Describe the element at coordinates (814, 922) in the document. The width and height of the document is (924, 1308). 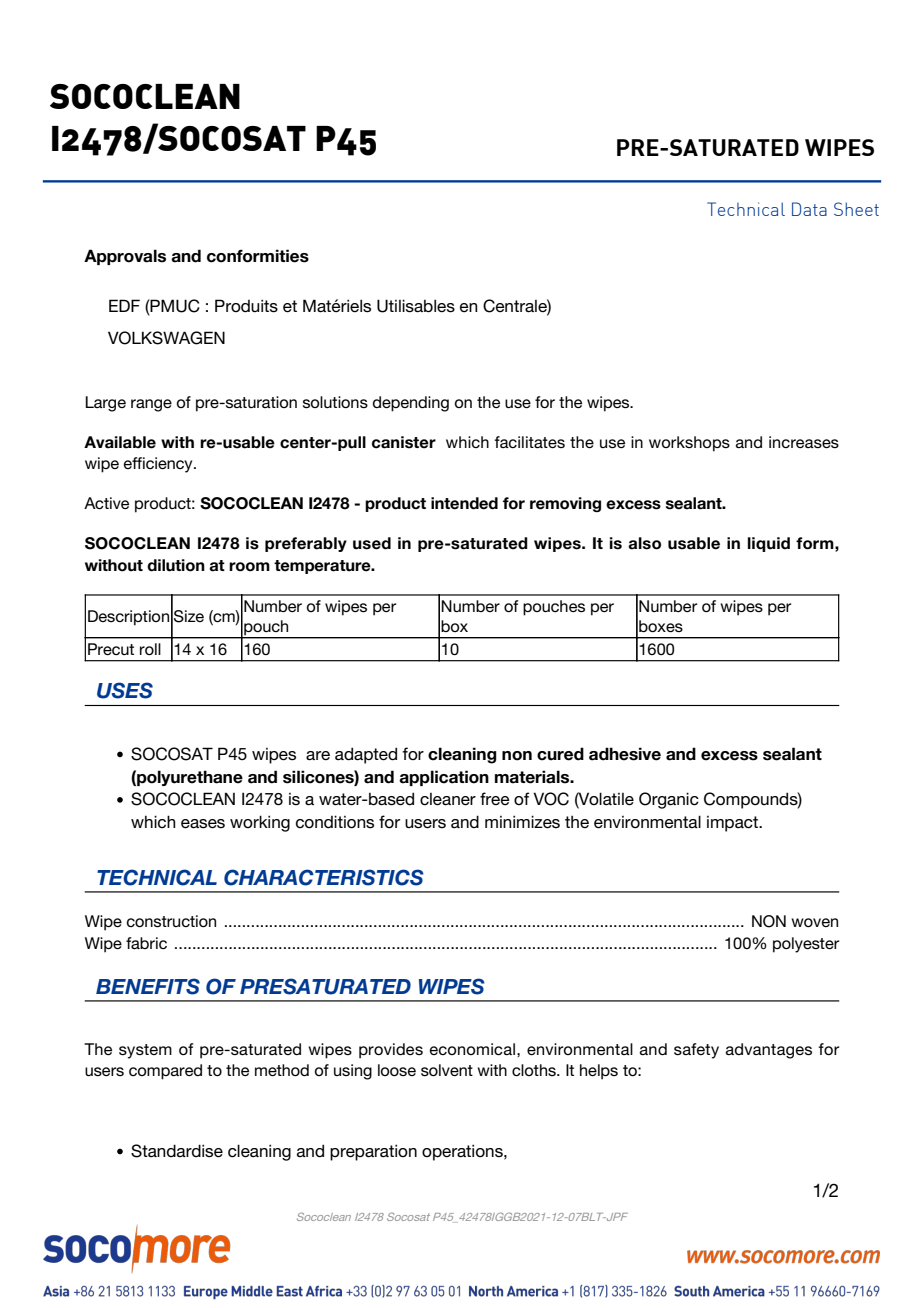
I see `woven` at that location.
